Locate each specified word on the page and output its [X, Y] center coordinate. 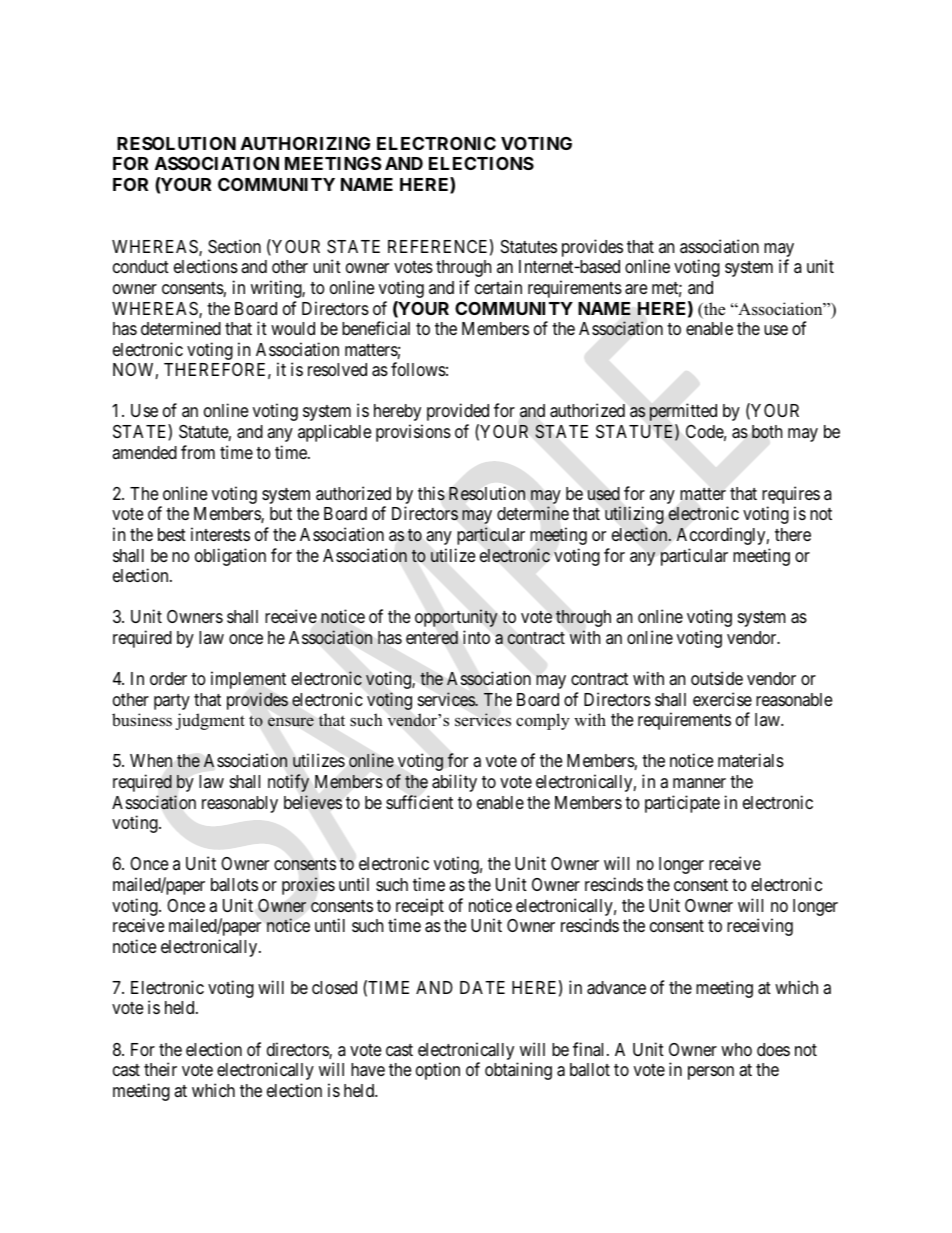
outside [717, 678]
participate [682, 804]
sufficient [419, 802]
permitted [683, 412]
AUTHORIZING [305, 143]
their [160, 1069]
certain [498, 287]
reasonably [240, 804]
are [636, 289]
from [198, 452]
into [476, 637]
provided [458, 412]
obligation [230, 557]
